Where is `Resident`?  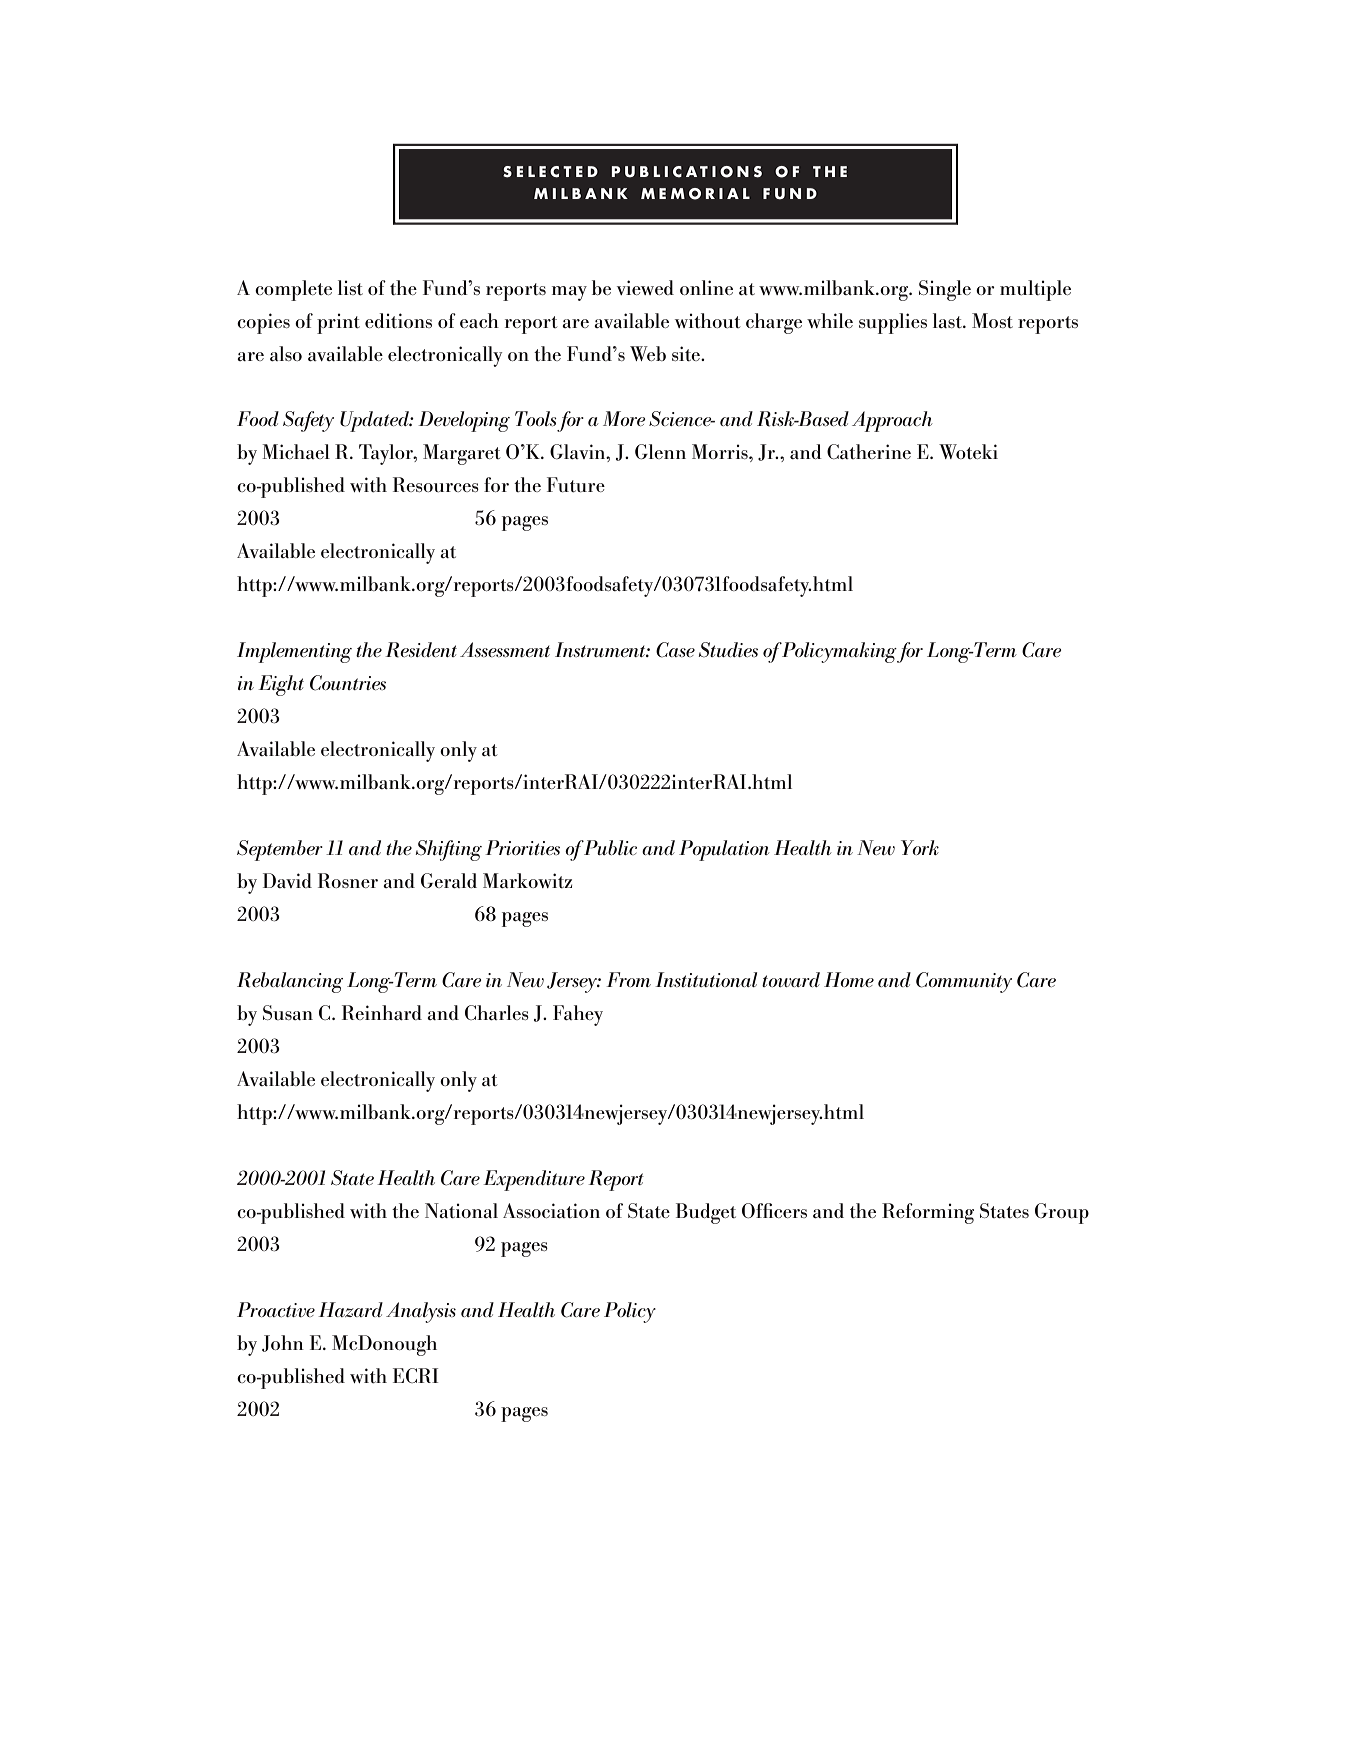
Resident is located at coordinates (421, 650).
